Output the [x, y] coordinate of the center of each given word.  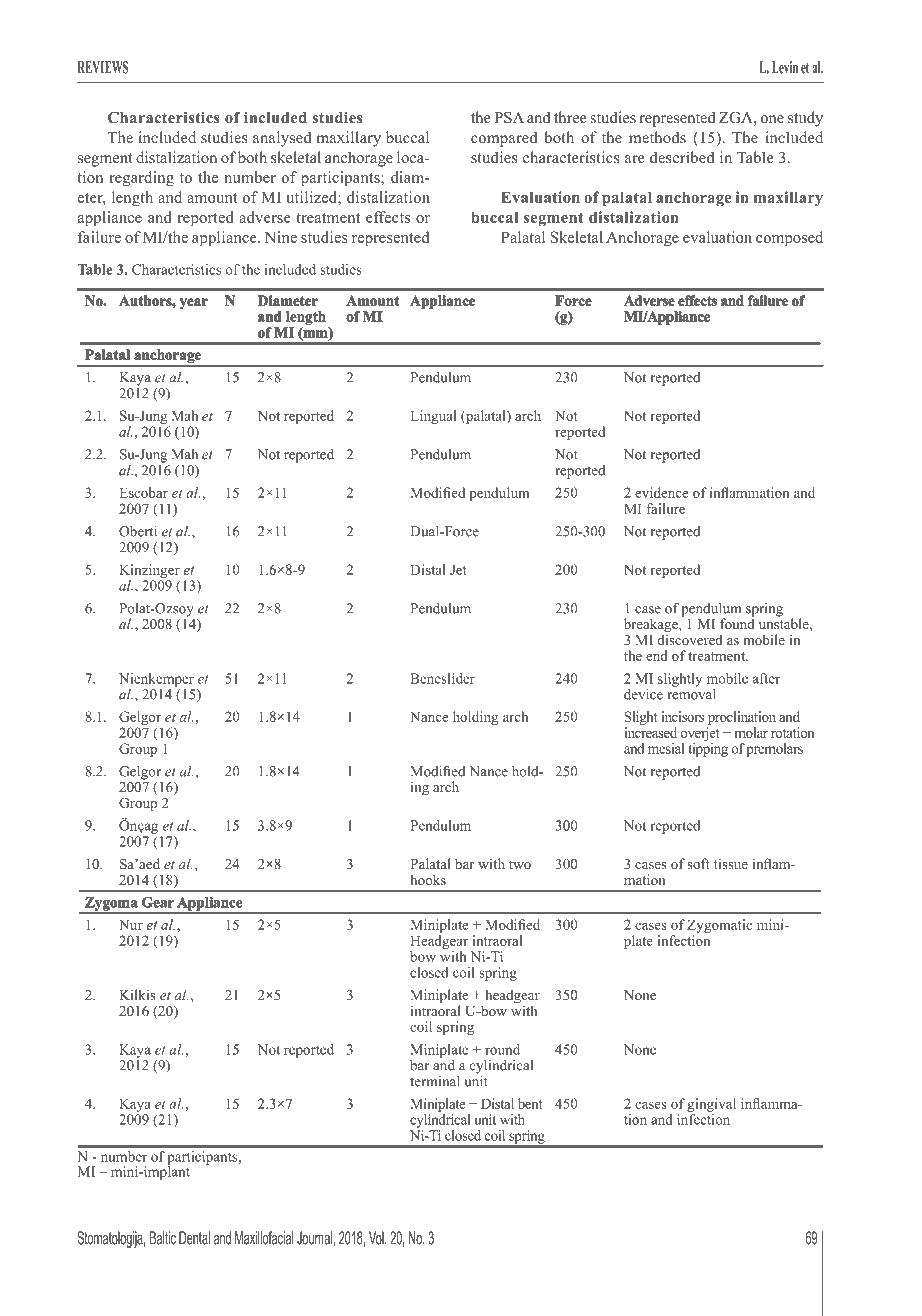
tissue [731, 863]
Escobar [144, 492]
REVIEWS [103, 67]
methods [657, 137]
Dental [194, 1238]
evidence [661, 492]
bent [530, 1103]
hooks [428, 879]
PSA [509, 117]
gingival [711, 1105]
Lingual [433, 417]
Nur [131, 924]
